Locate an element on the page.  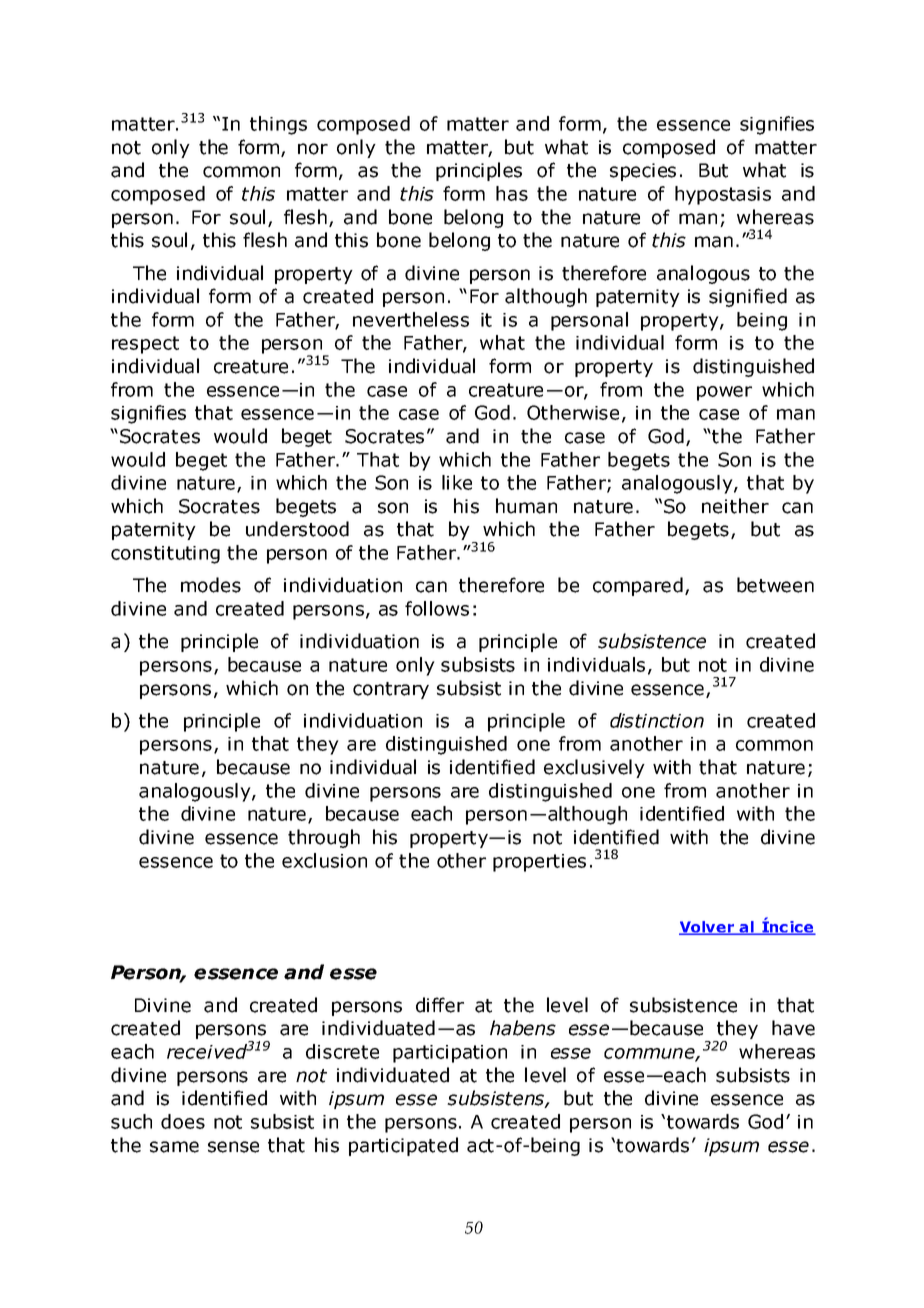
things is located at coordinates (278, 125).
